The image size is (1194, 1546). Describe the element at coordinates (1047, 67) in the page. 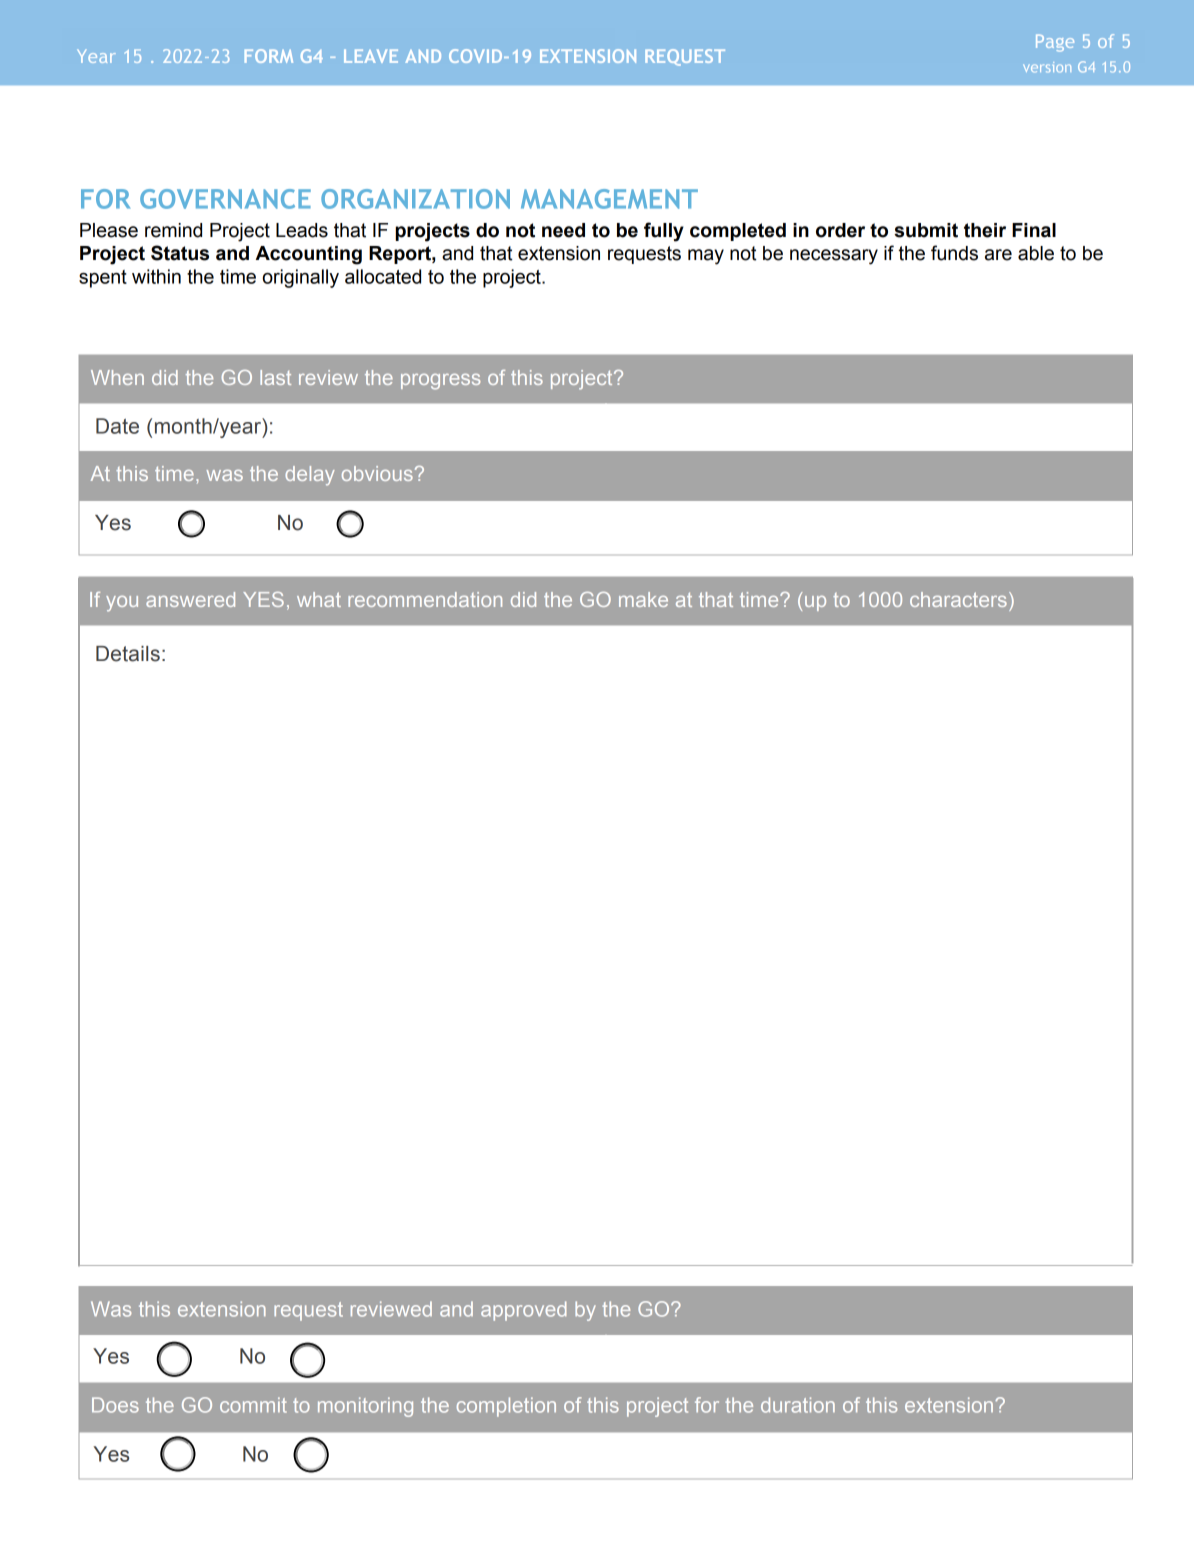

I see `version` at that location.
